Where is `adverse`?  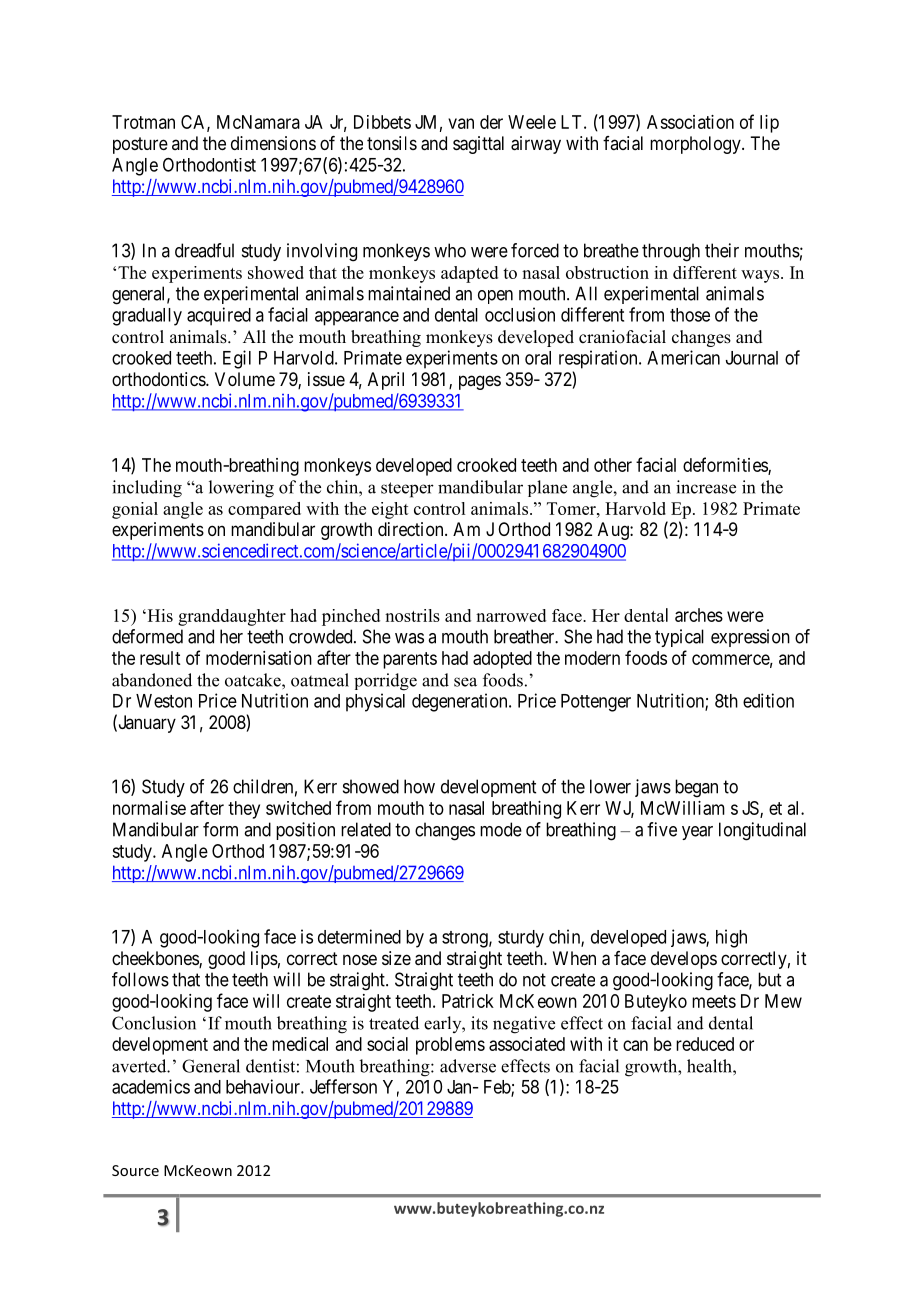
adverse is located at coordinates (468, 1066).
